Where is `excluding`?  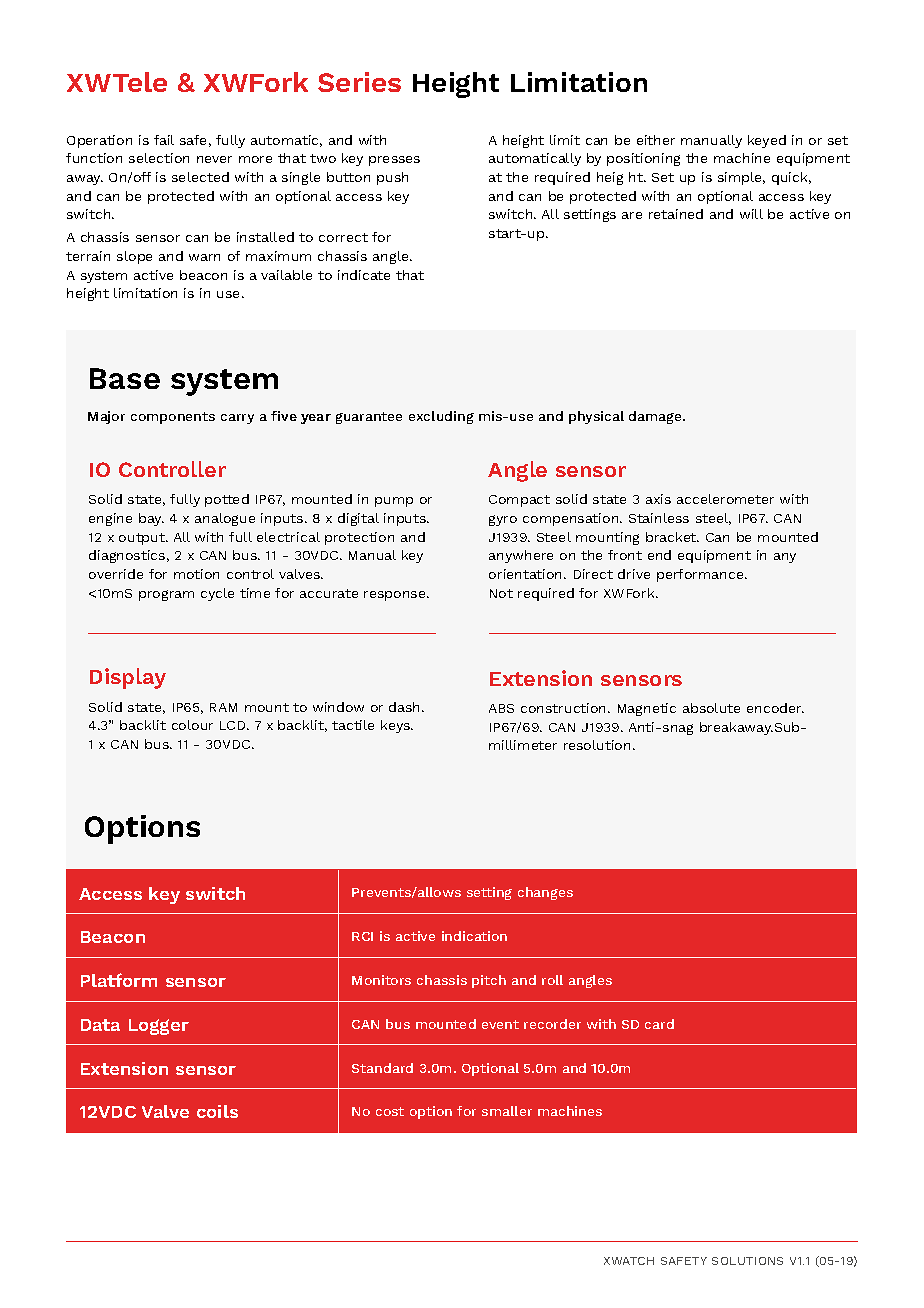 excluding is located at coordinates (441, 417).
